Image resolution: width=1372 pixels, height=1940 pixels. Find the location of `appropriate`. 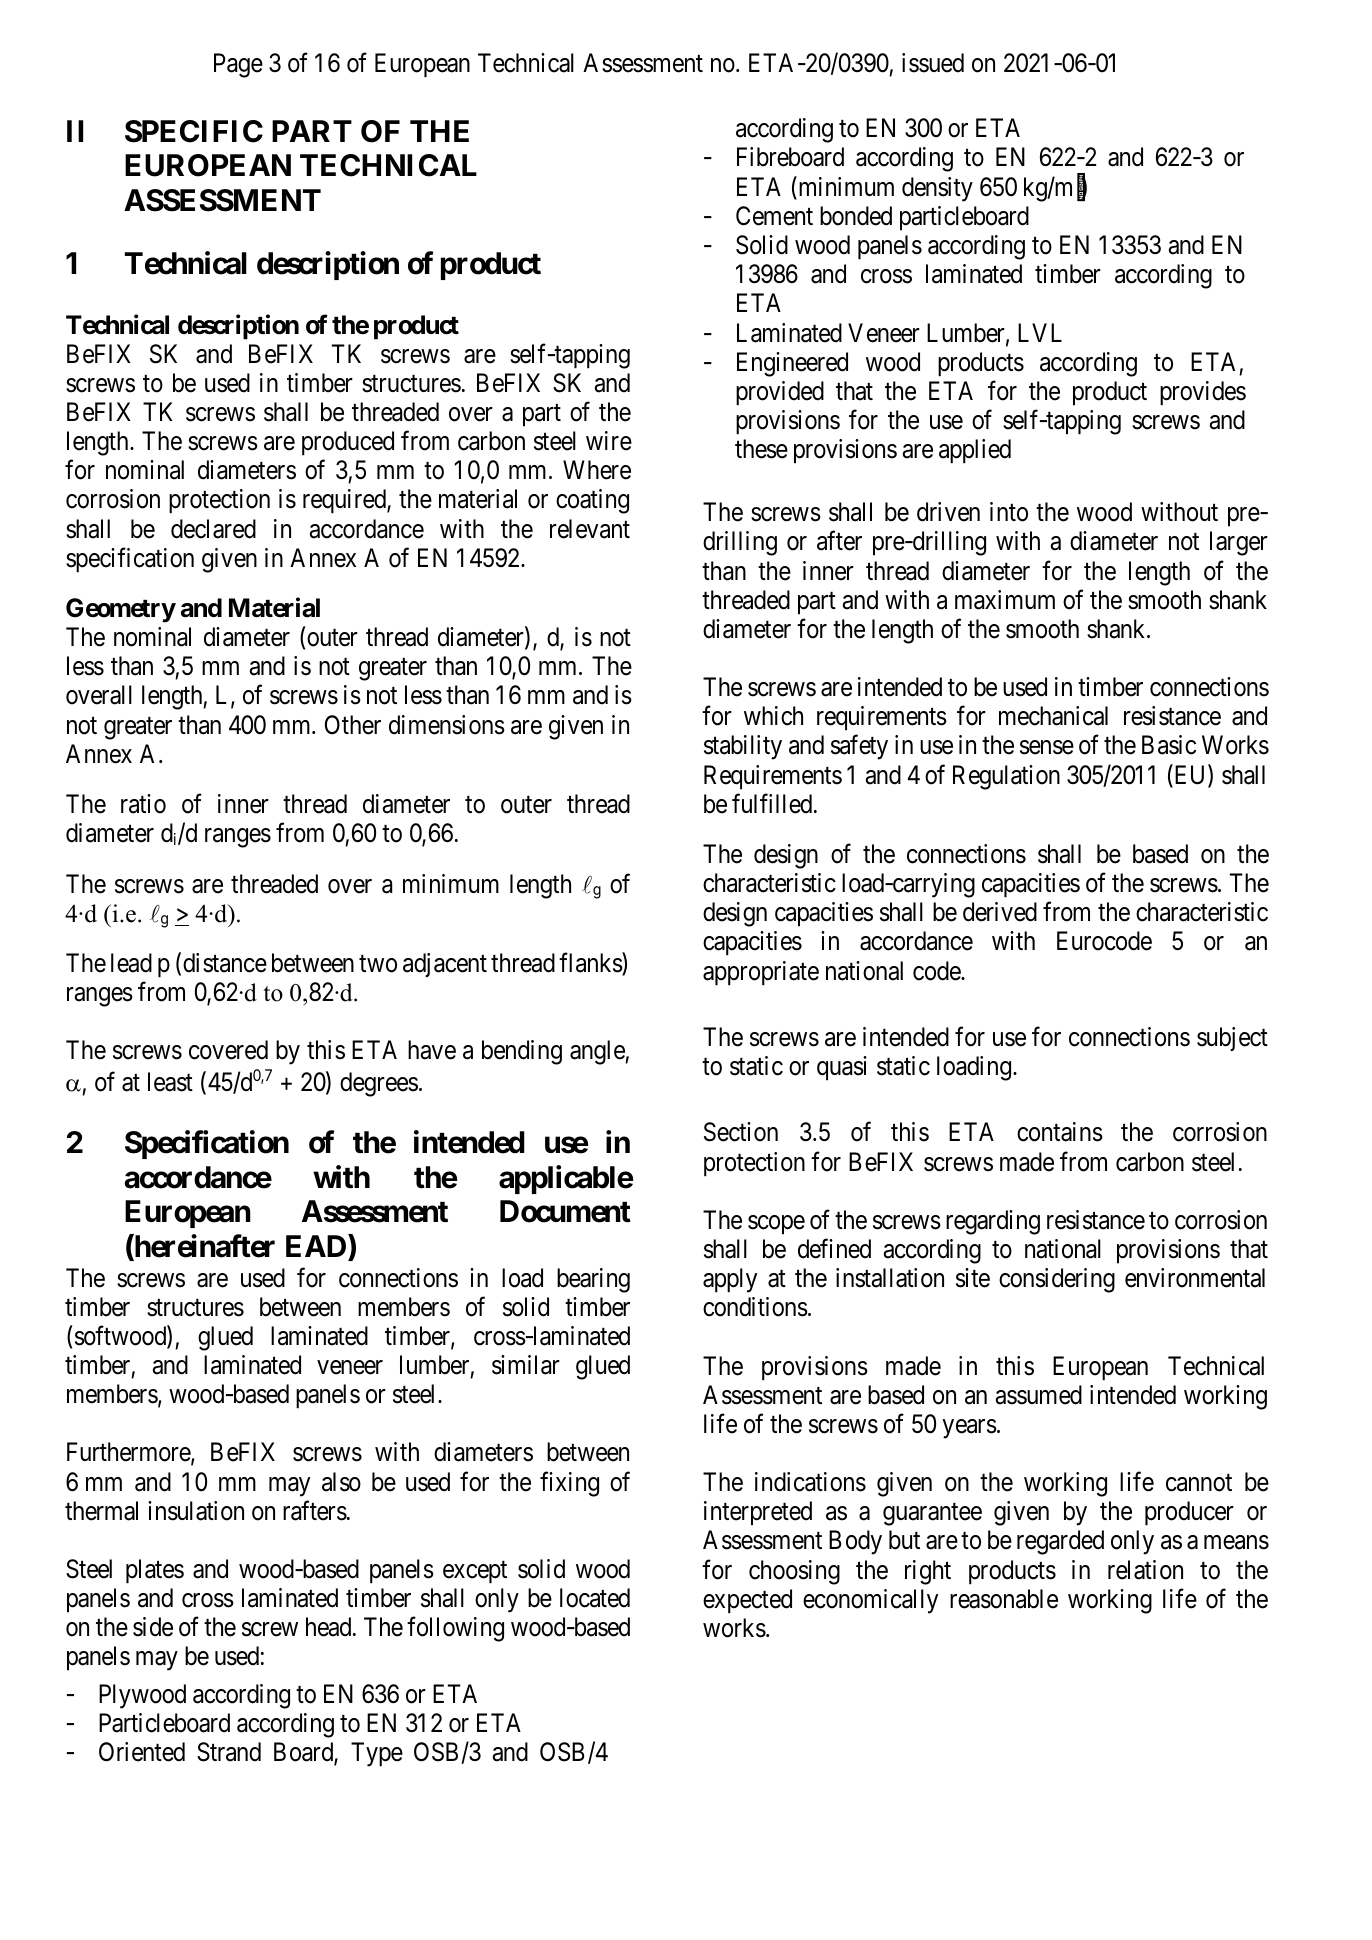

appropriate is located at coordinates (761, 973).
